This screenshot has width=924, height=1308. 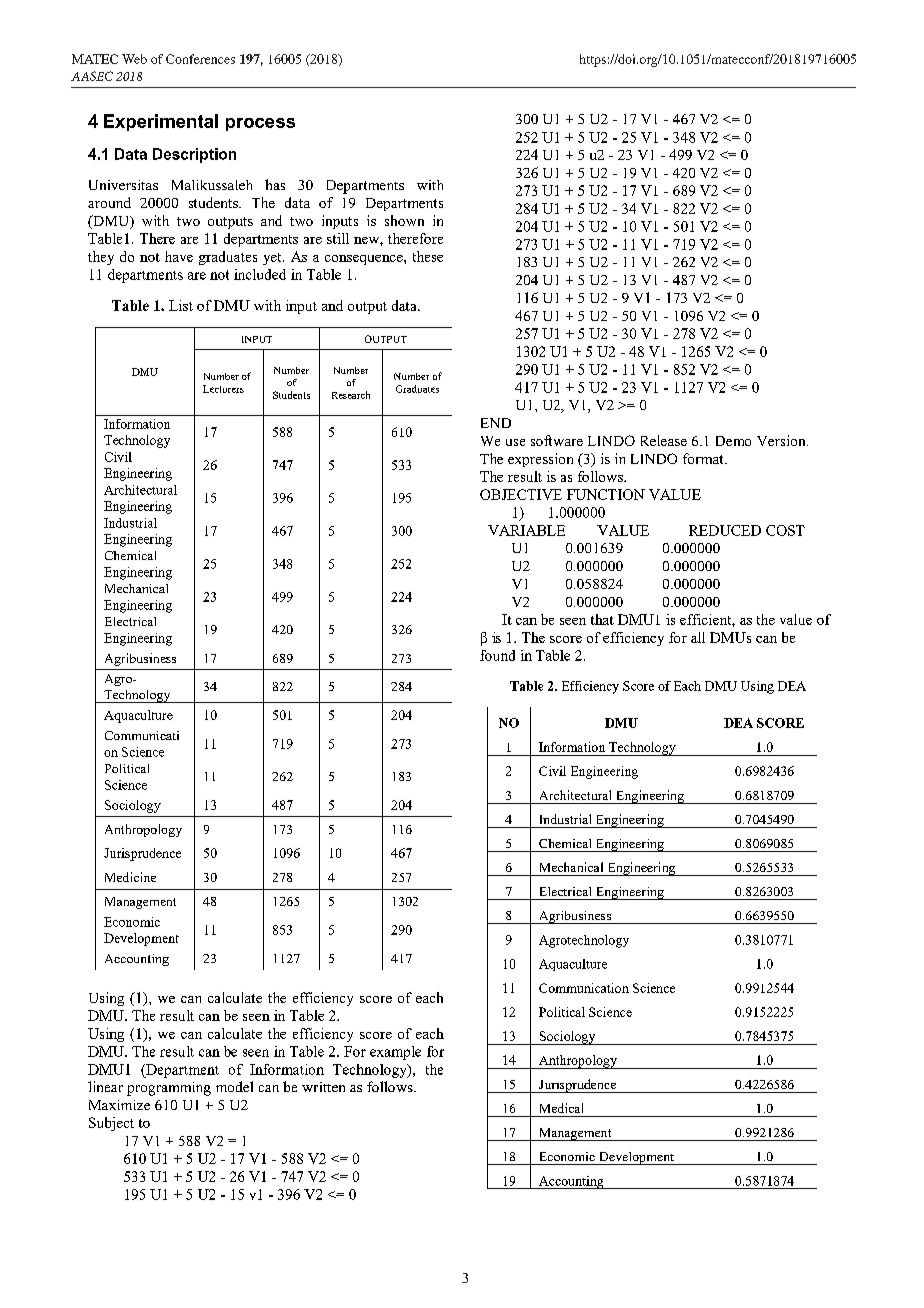 I want to click on programming, so click(x=169, y=1089).
